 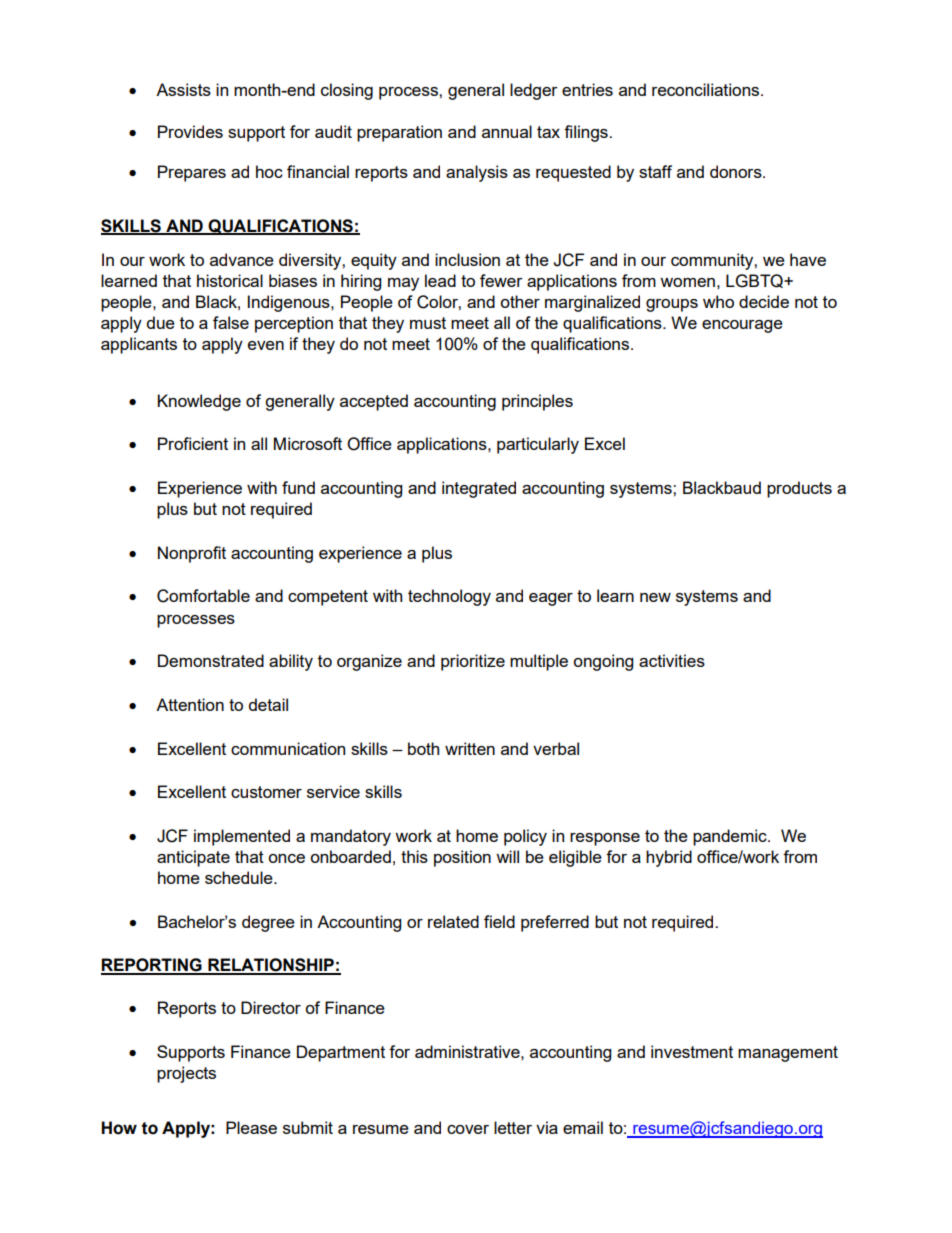 I want to click on cover, so click(x=468, y=1129).
